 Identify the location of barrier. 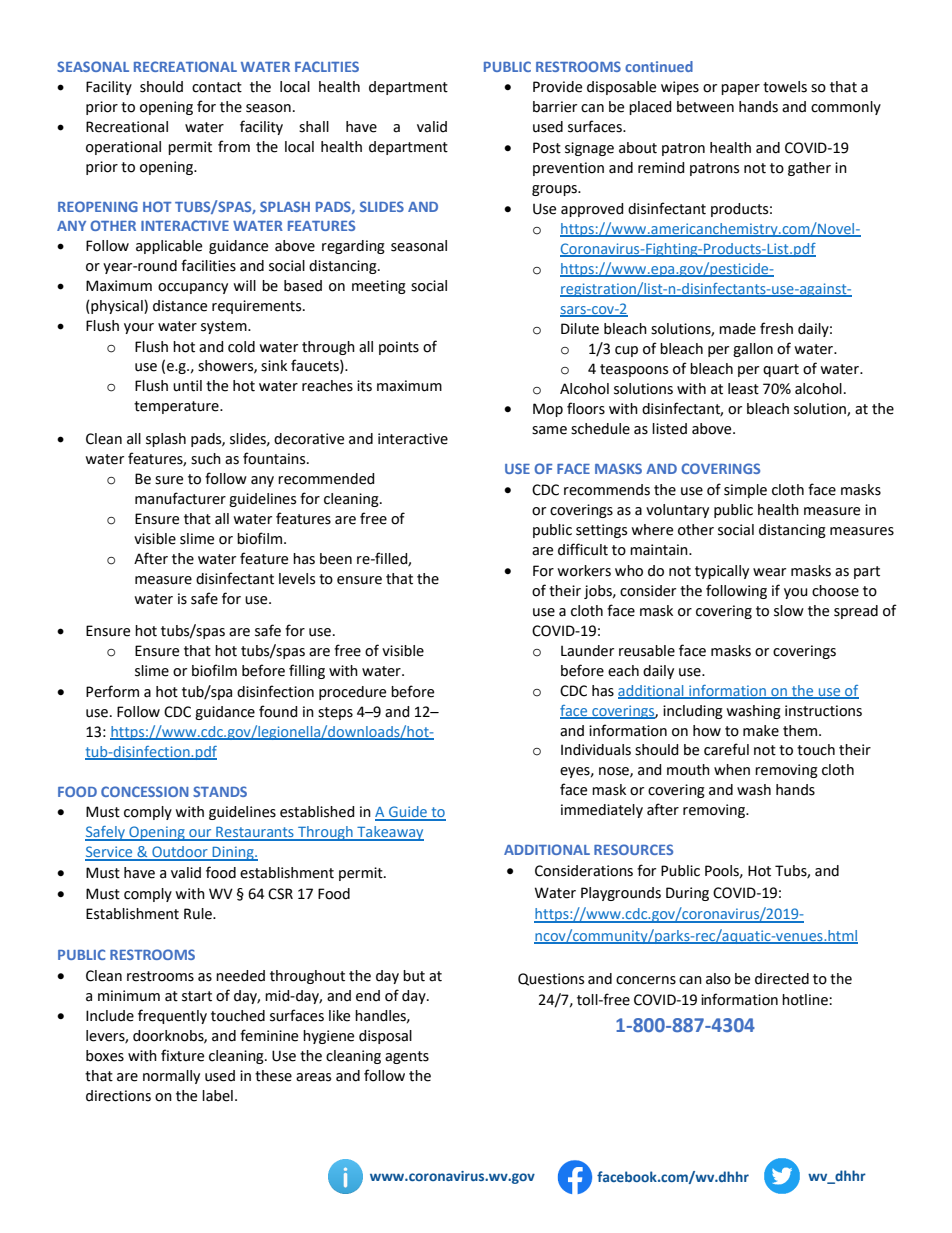
(555, 107).
